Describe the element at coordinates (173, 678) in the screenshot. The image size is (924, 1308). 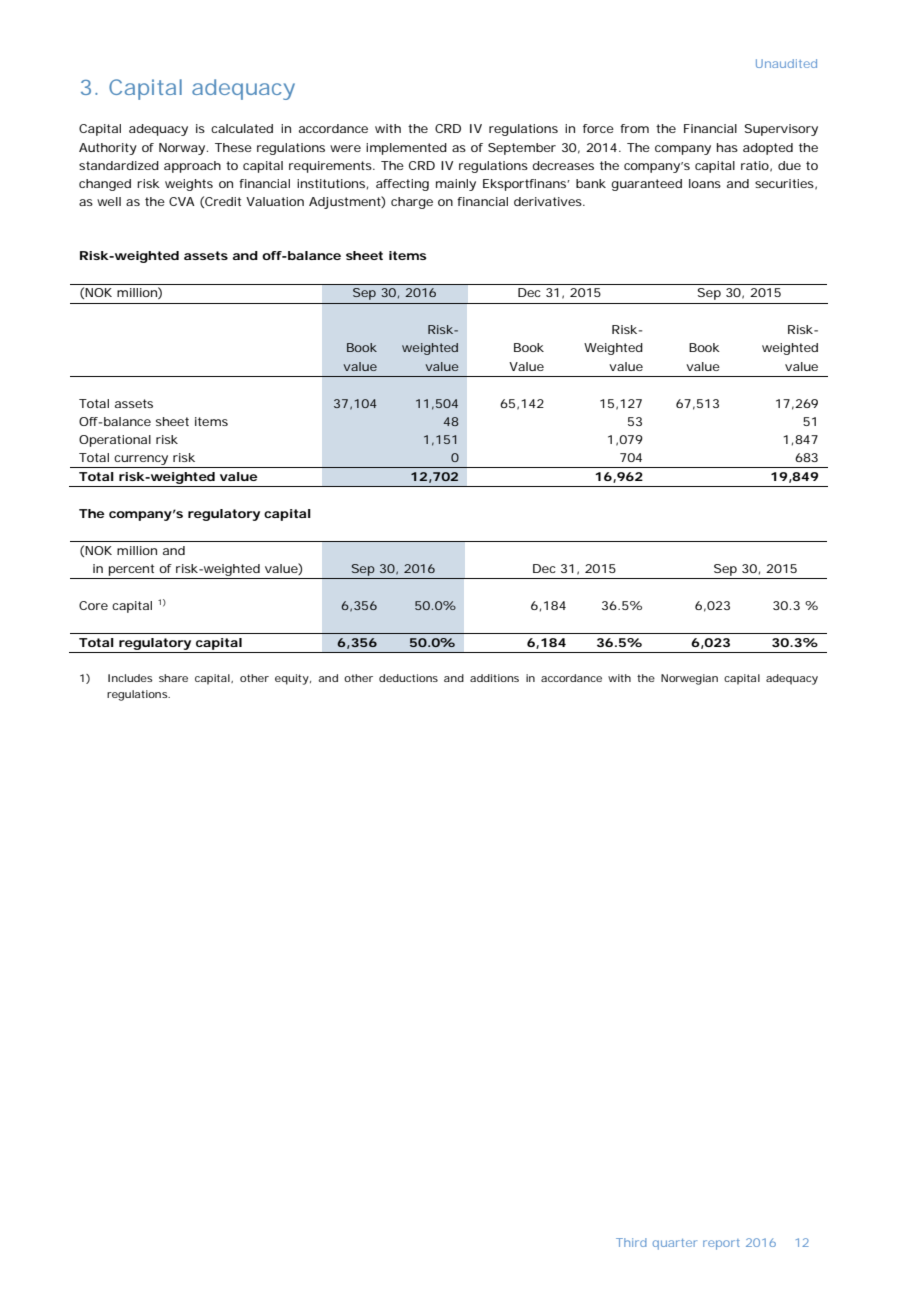
I see `share` at that location.
